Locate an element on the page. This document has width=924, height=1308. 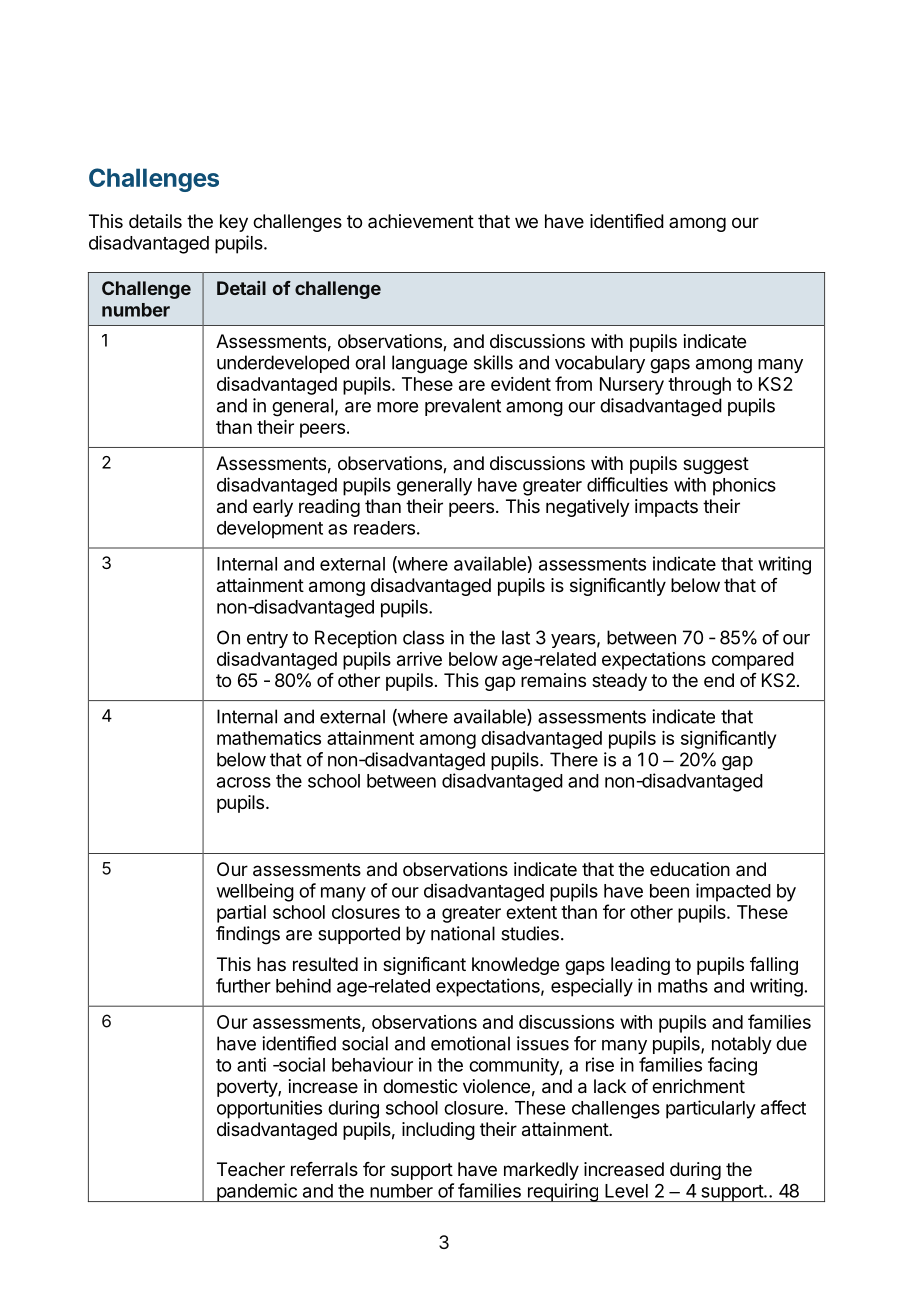
referrals is located at coordinates (324, 1169).
